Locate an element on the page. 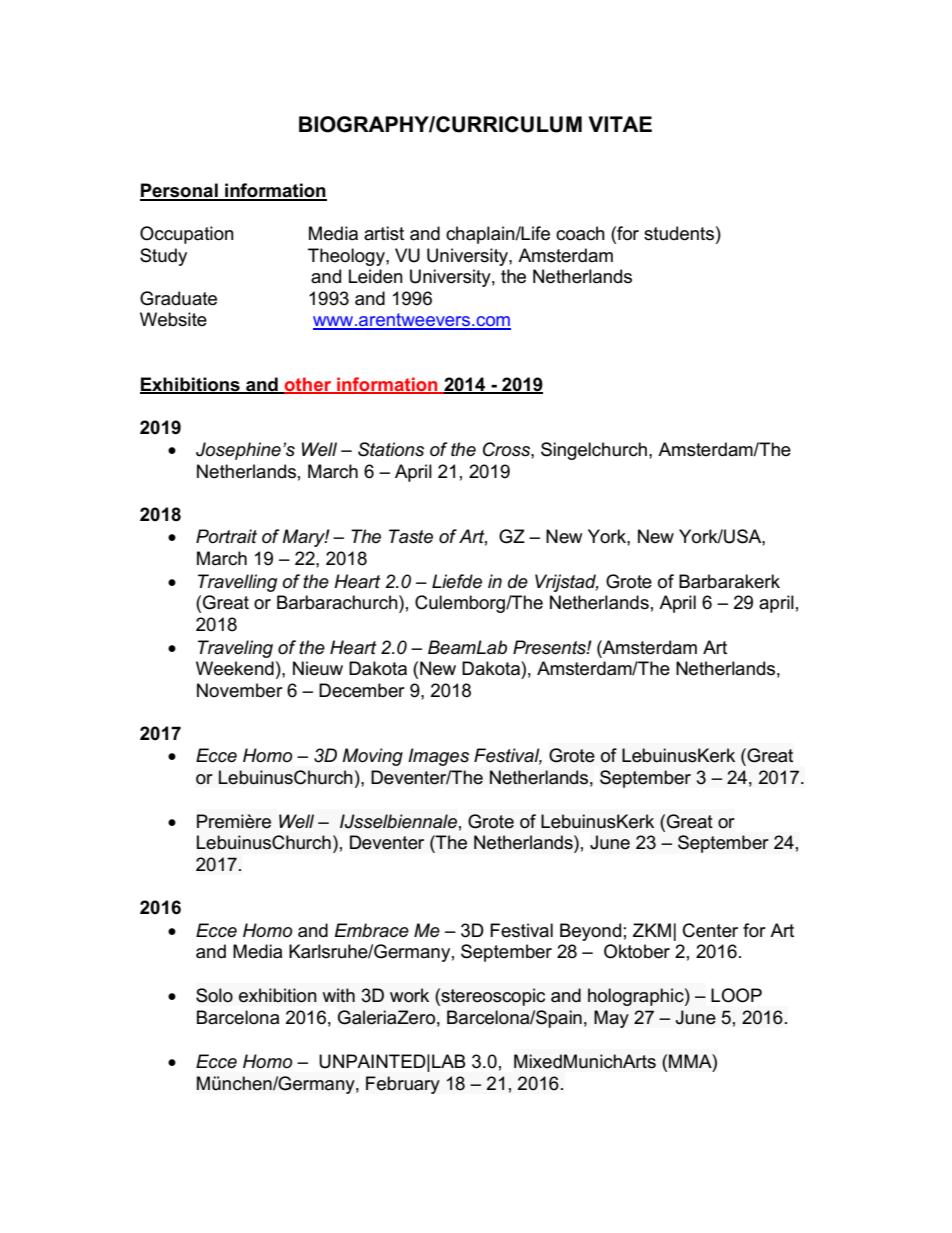 This image has width=952, height=1233. artist is located at coordinates (384, 233).
